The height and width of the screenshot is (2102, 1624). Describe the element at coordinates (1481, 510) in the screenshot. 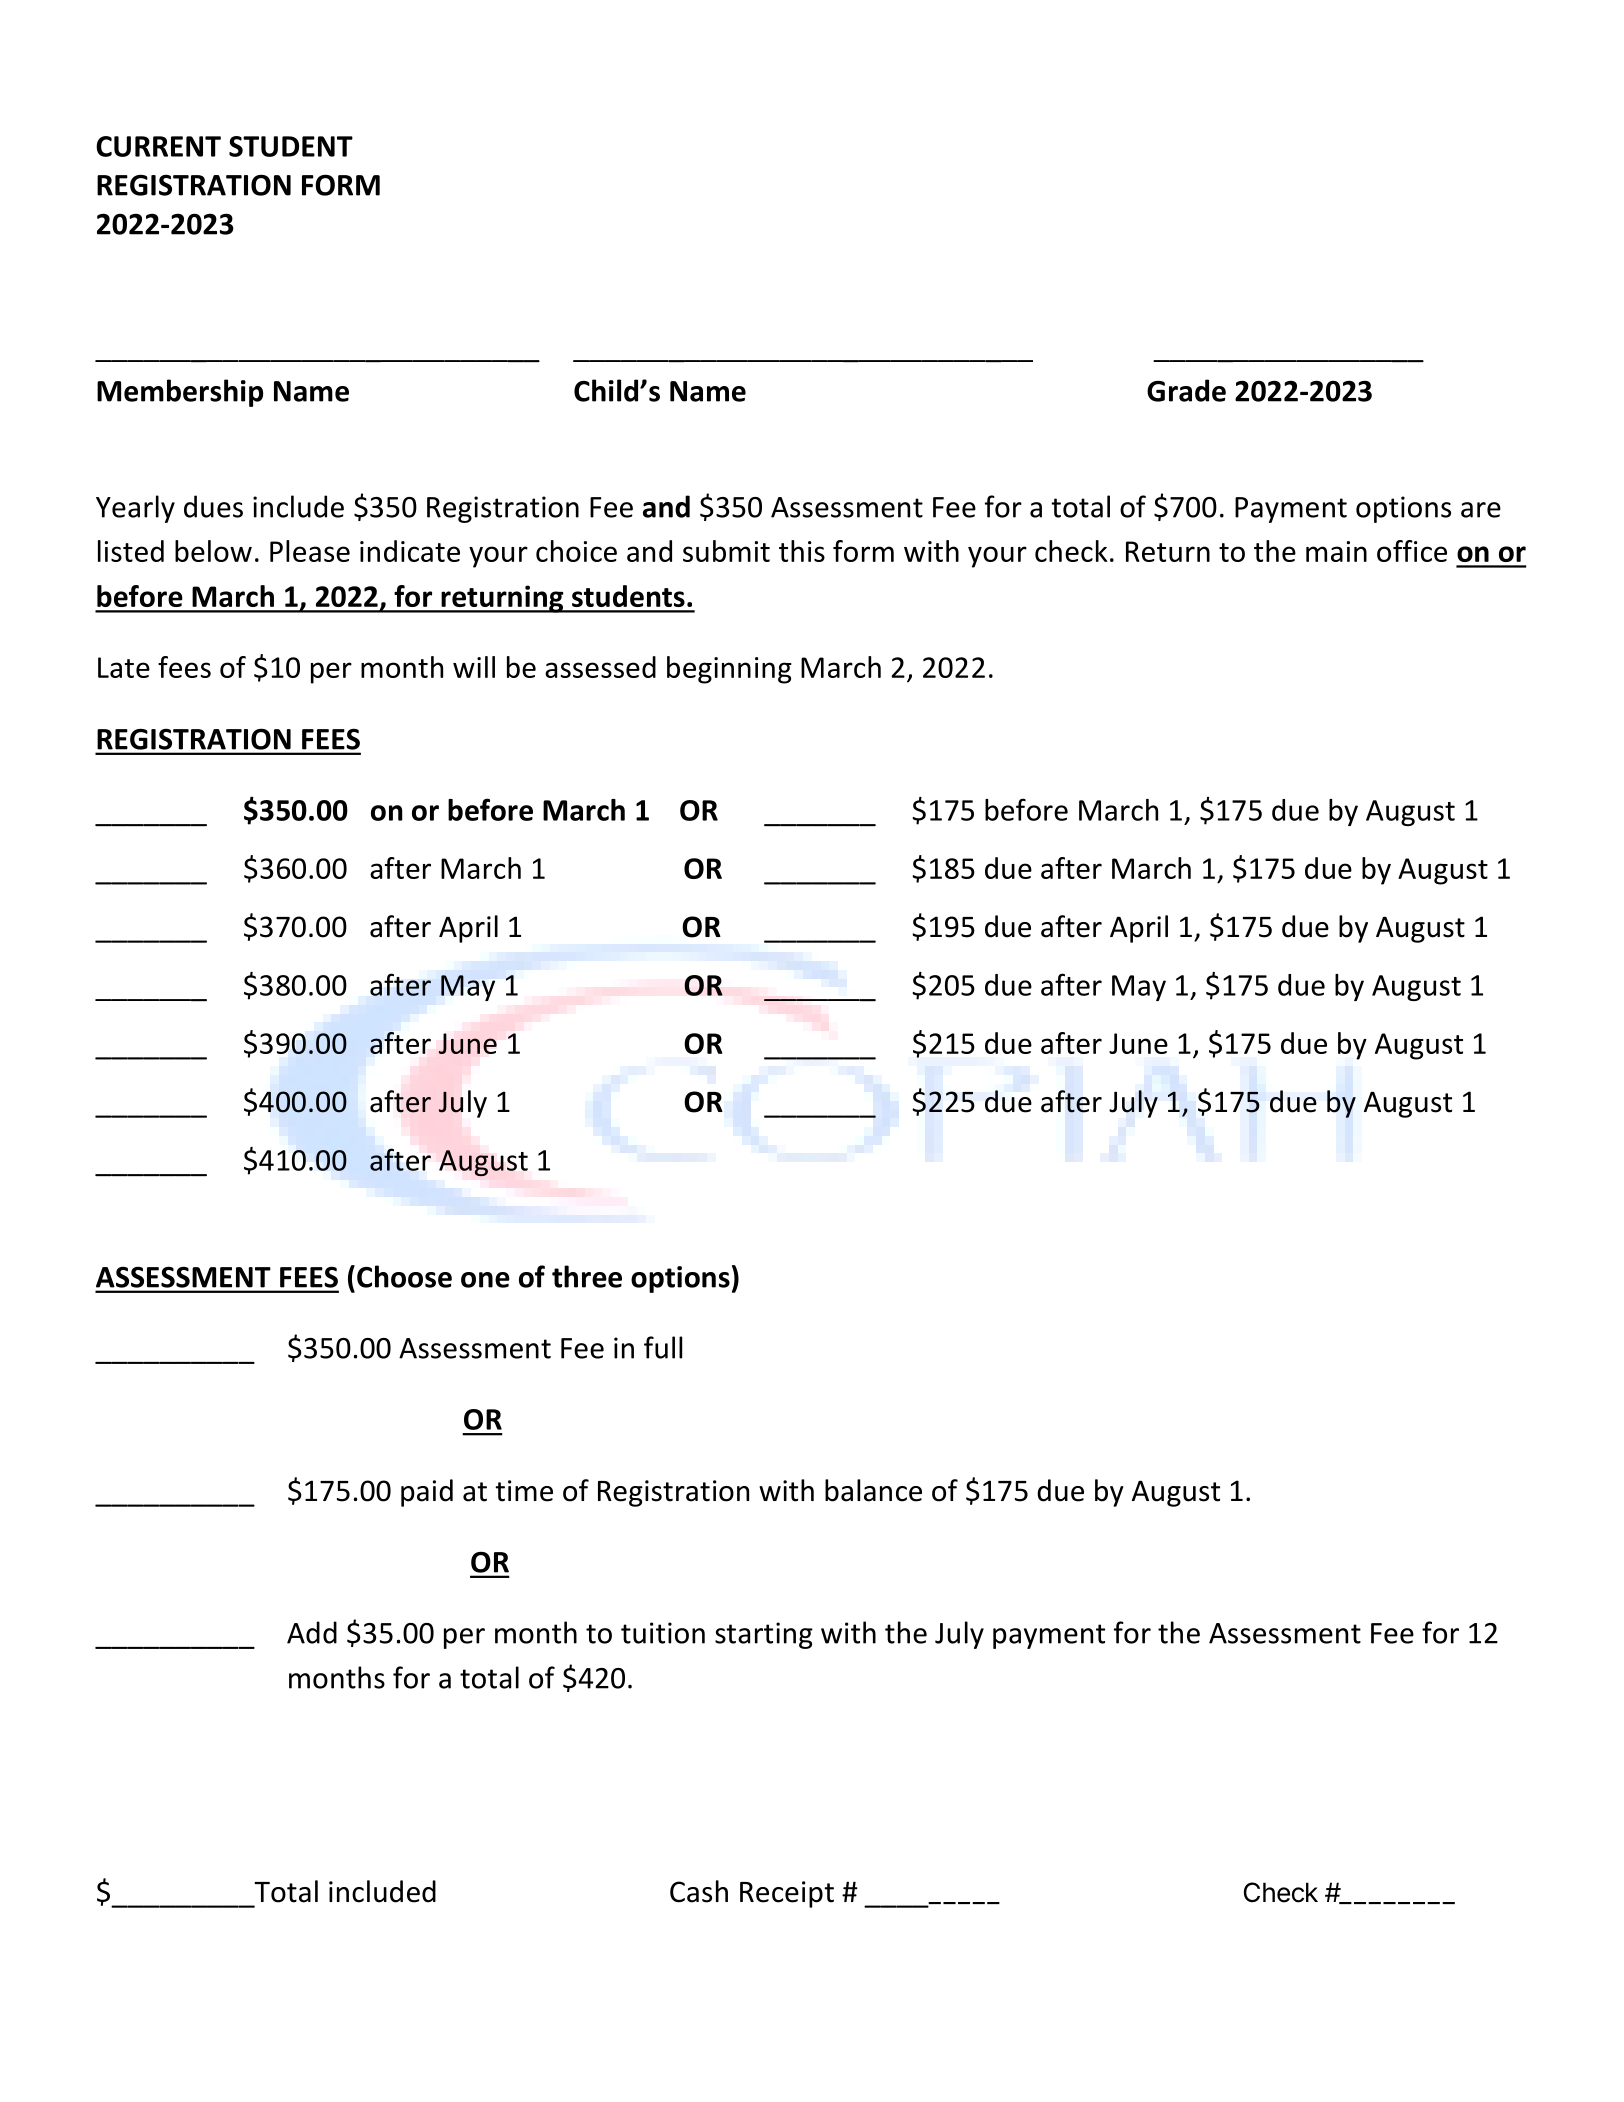

I see `are` at that location.
